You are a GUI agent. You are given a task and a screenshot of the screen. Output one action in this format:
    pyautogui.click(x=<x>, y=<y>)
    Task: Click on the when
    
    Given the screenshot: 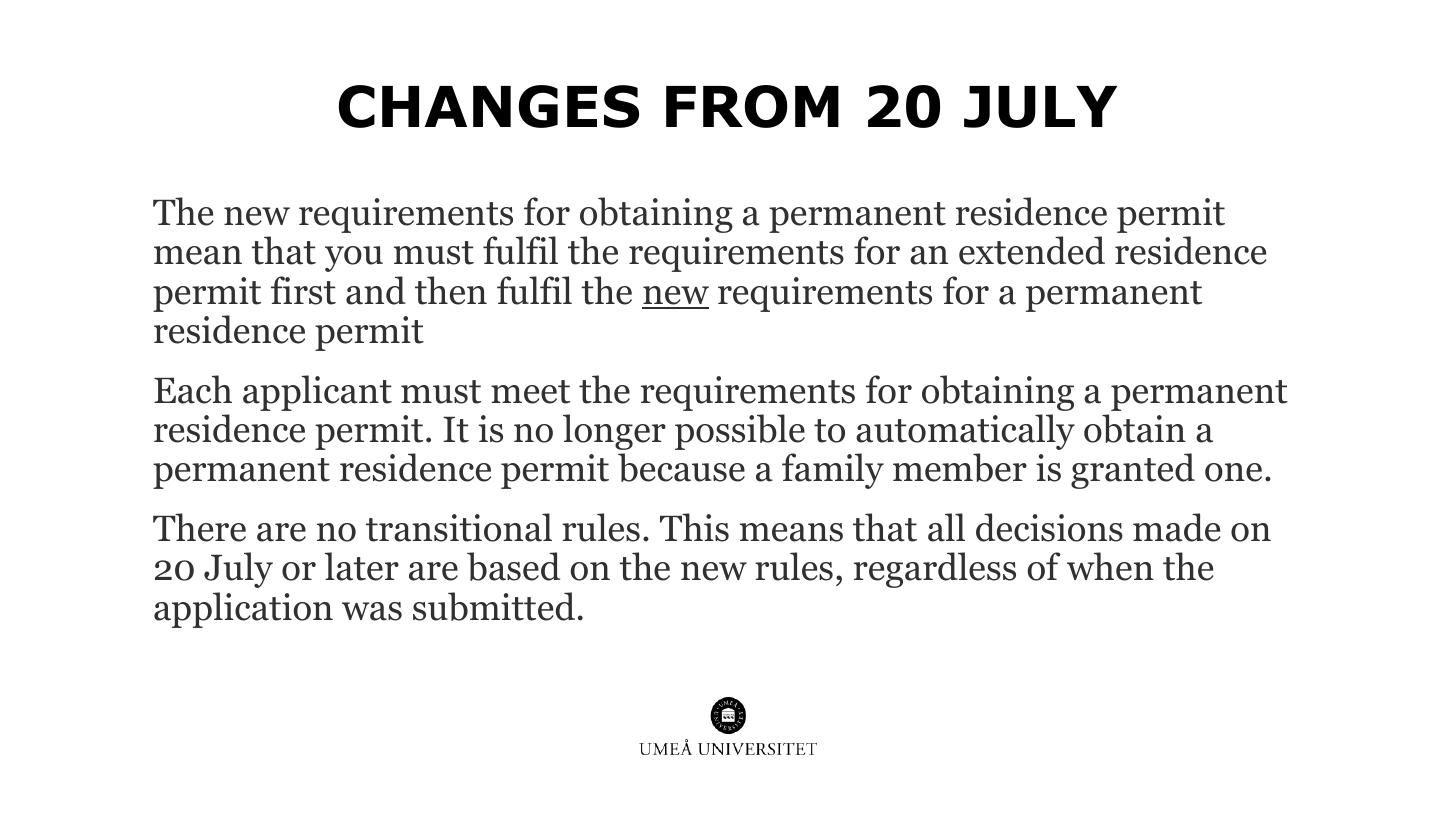 What is the action you would take?
    pyautogui.click(x=1110, y=566)
